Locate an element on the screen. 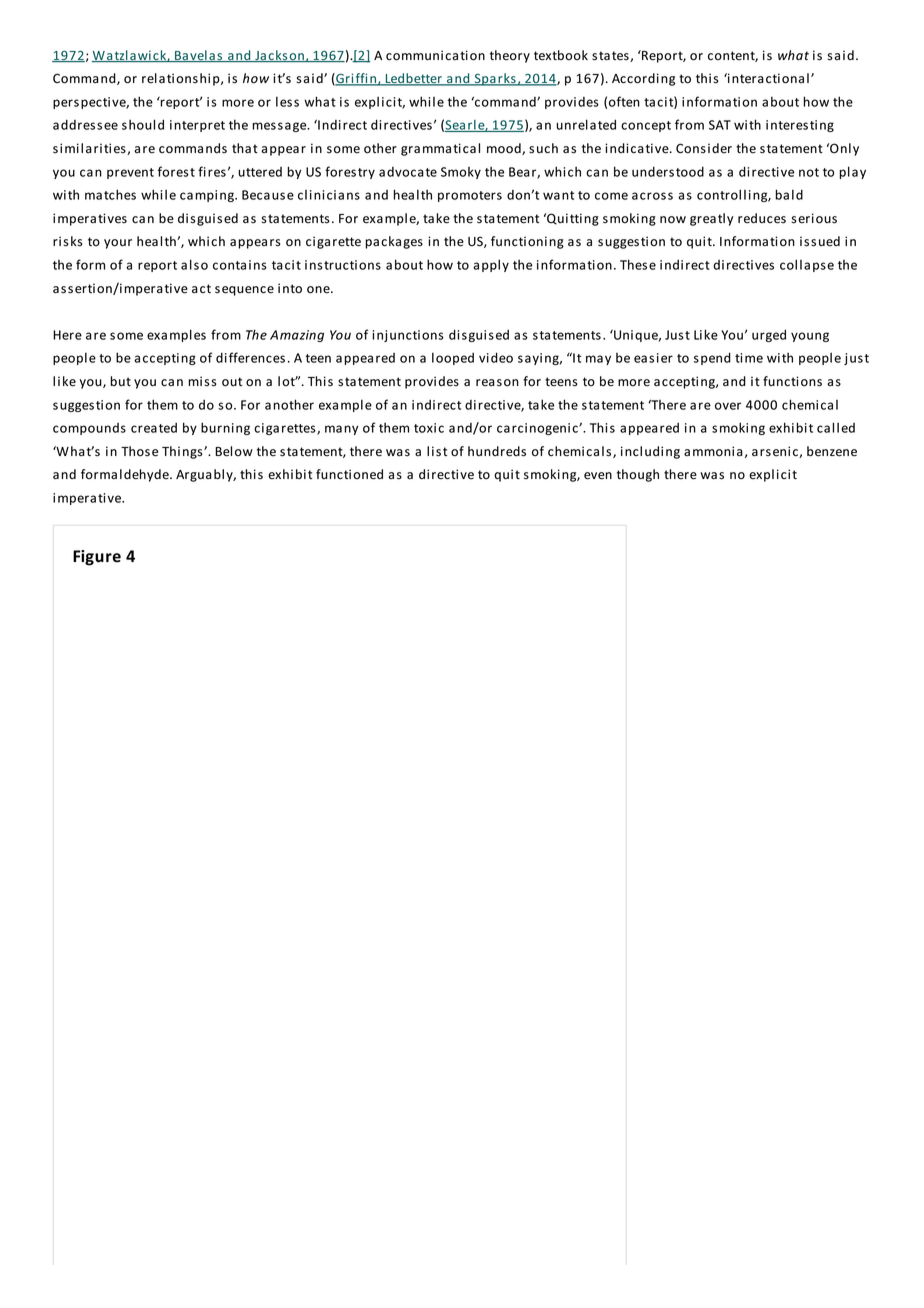 Image resolution: width=924 pixels, height=1308 pixels. According is located at coordinates (643, 79).
